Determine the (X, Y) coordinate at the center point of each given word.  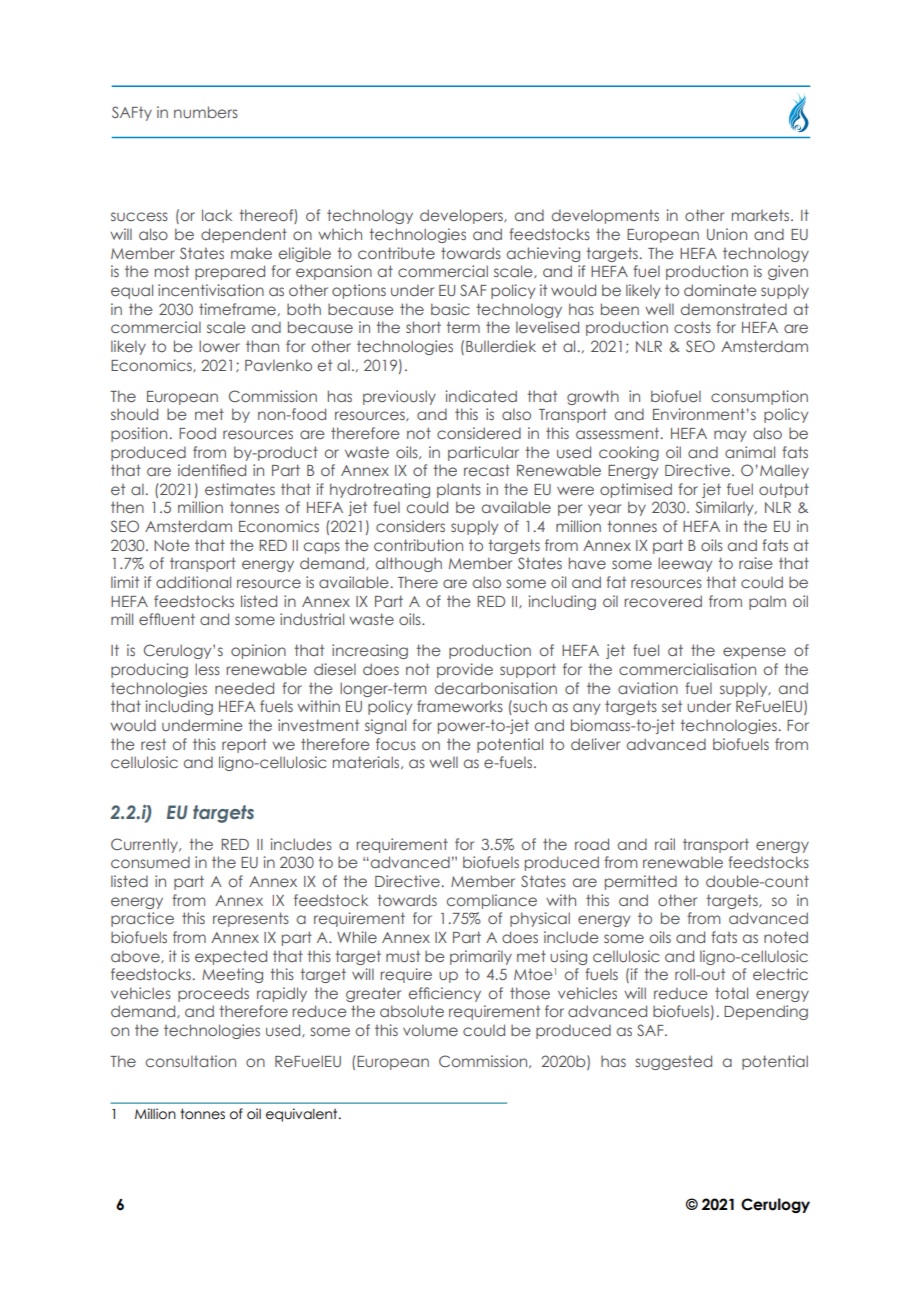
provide (465, 670)
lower (219, 346)
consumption (759, 397)
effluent (167, 619)
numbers (206, 112)
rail (665, 844)
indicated (481, 396)
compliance (492, 901)
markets (762, 215)
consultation (191, 1061)
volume (430, 1030)
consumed (150, 862)
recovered (663, 601)
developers (462, 216)
